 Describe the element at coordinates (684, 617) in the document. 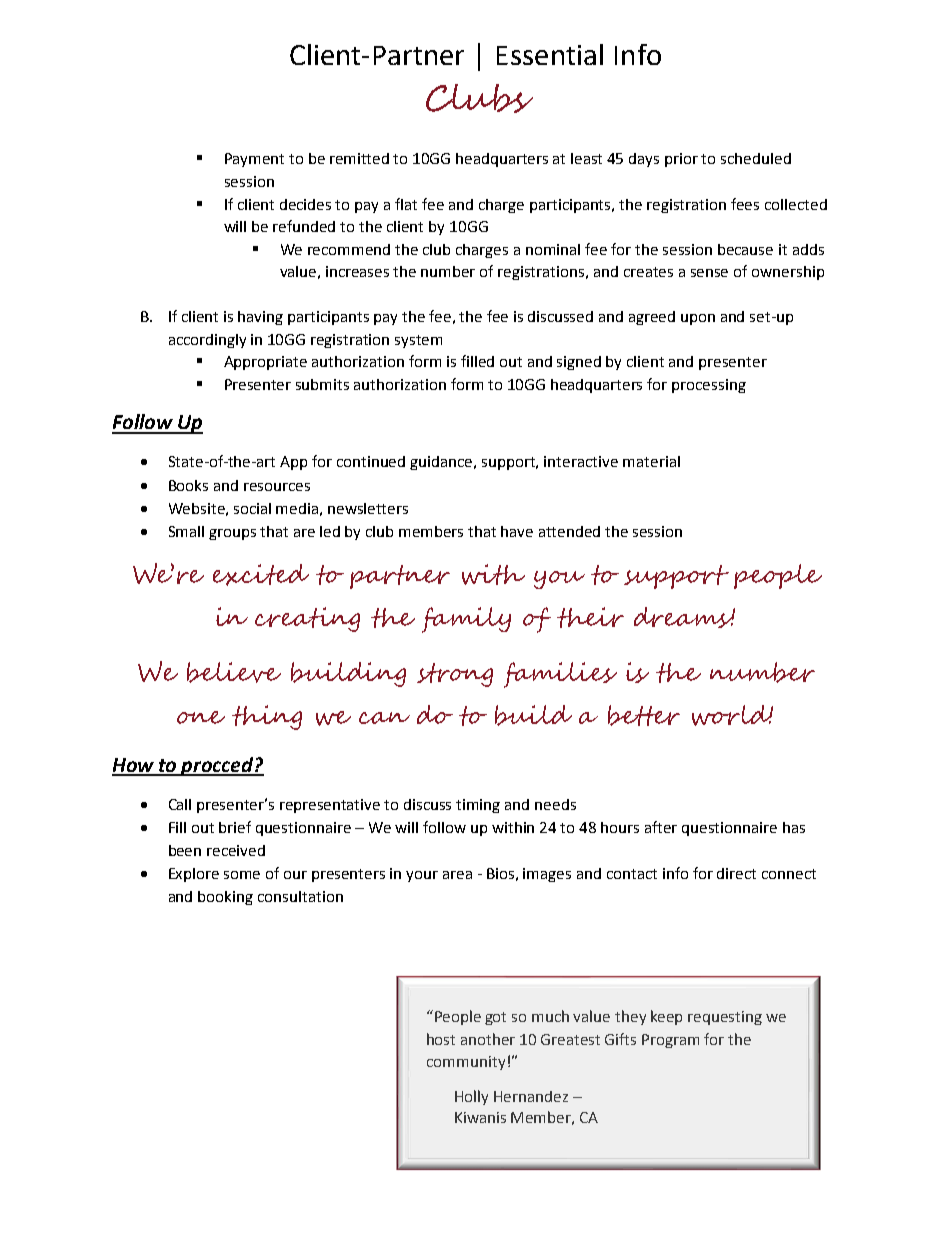

I see `dreams` at that location.
